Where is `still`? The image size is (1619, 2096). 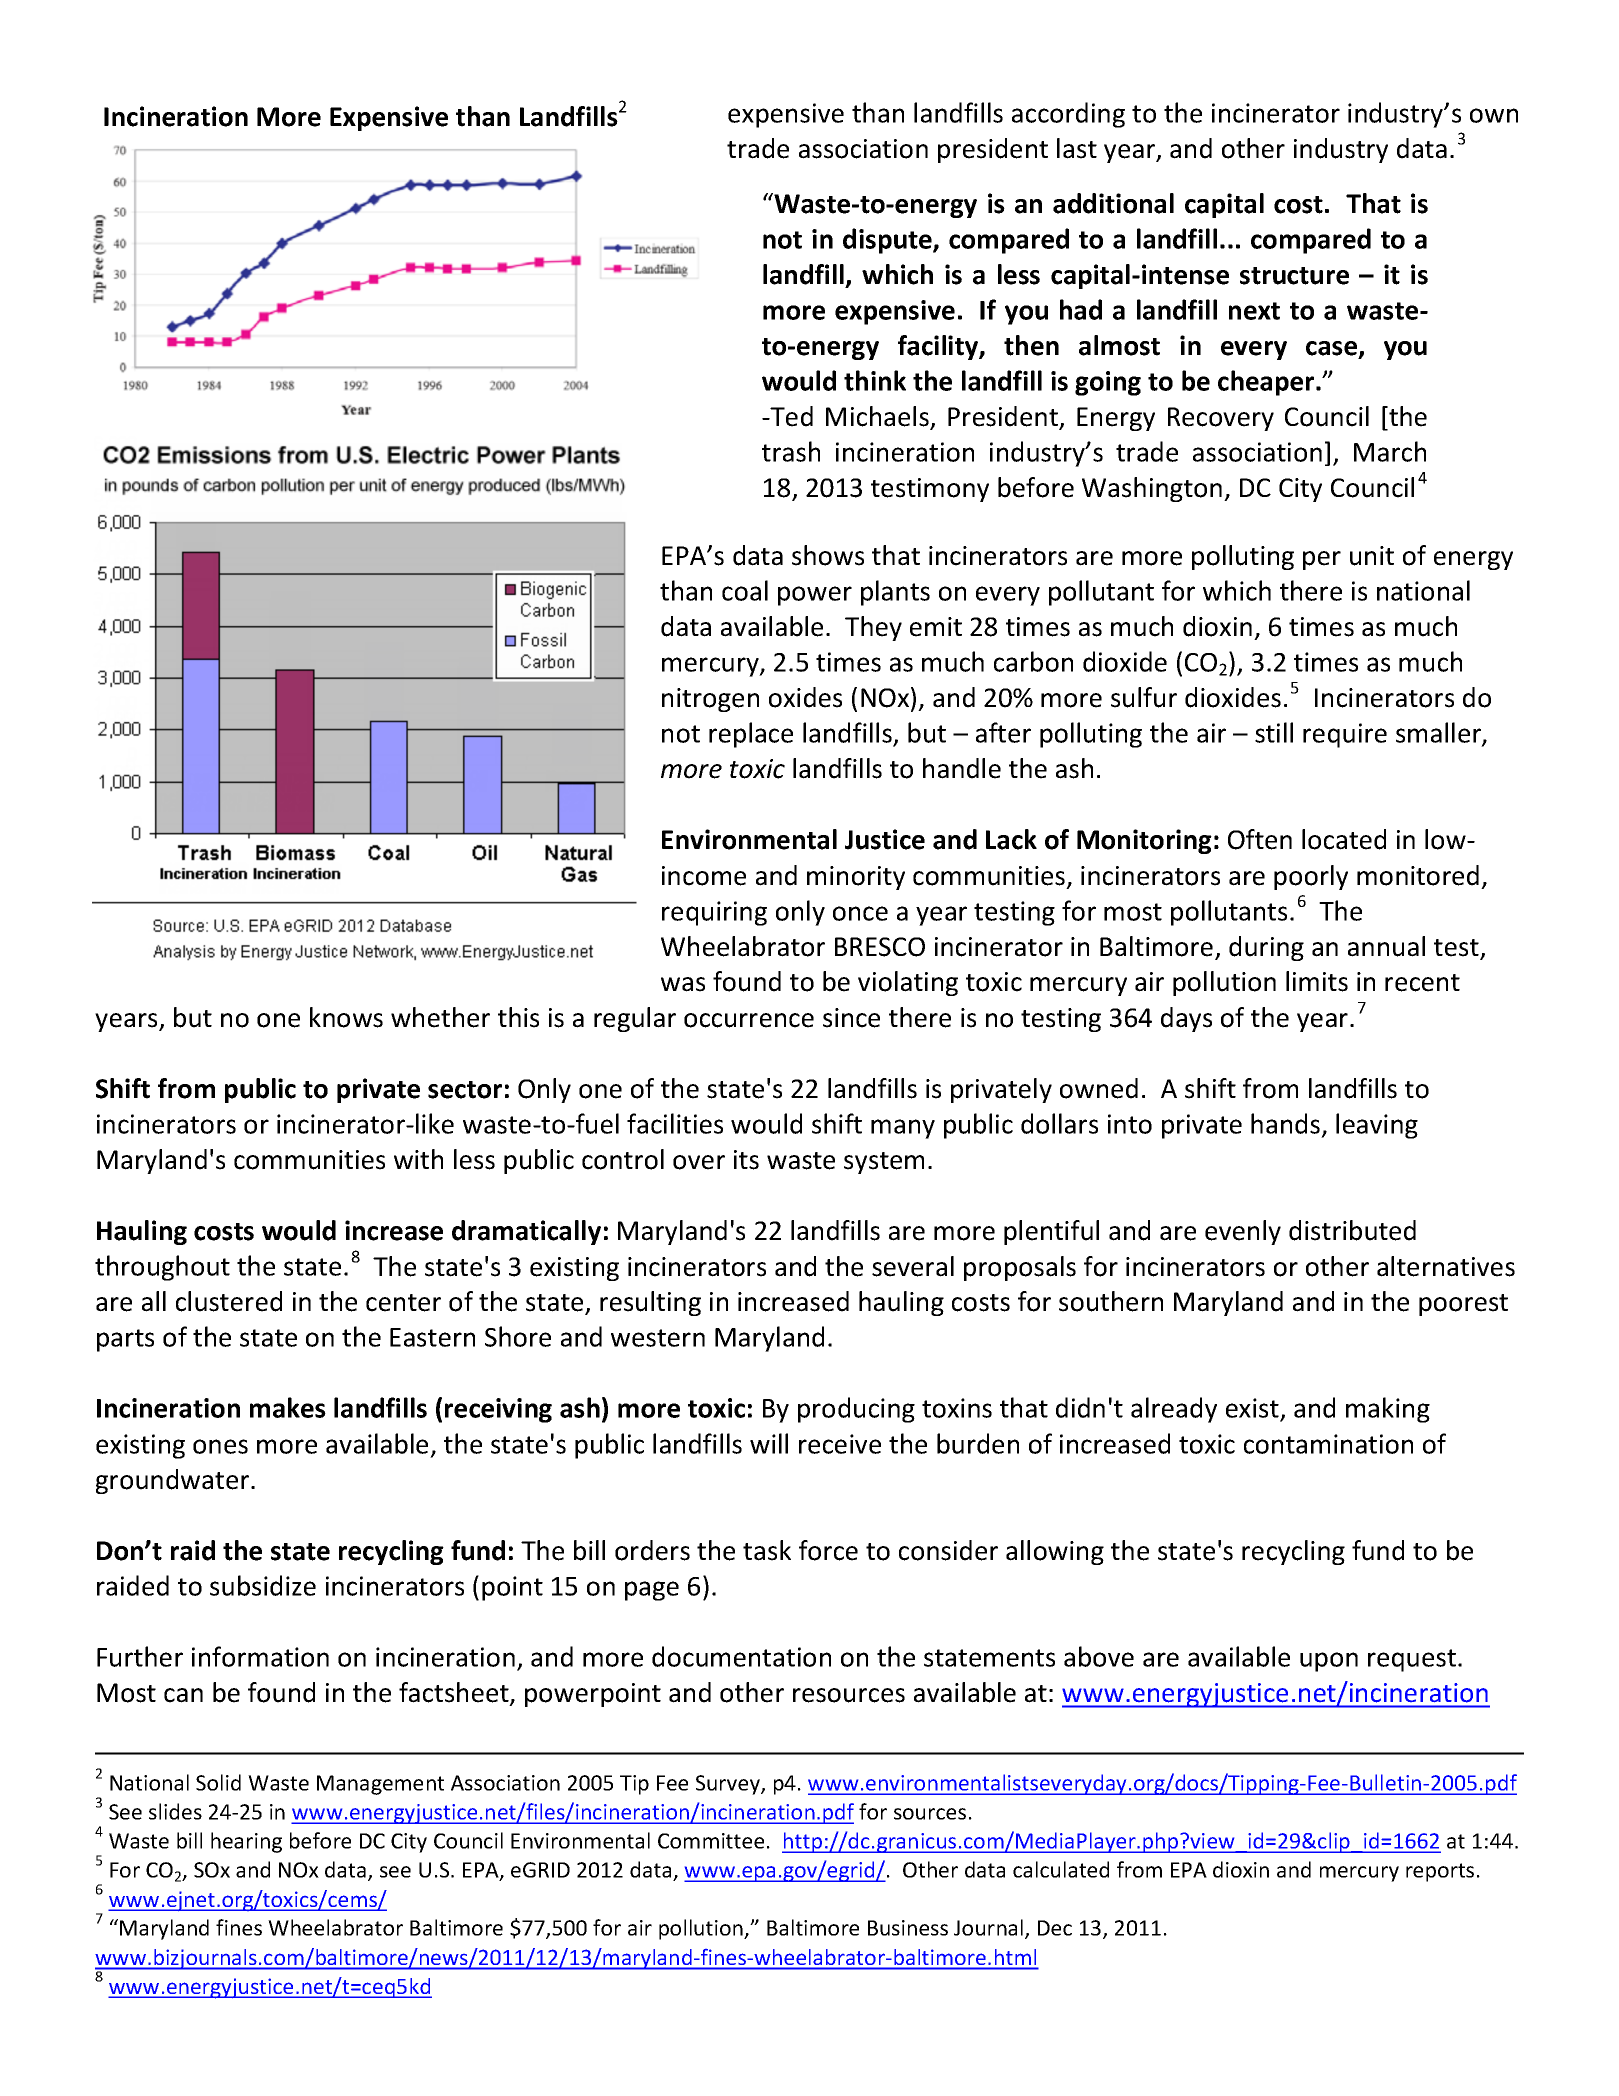 still is located at coordinates (1274, 732).
